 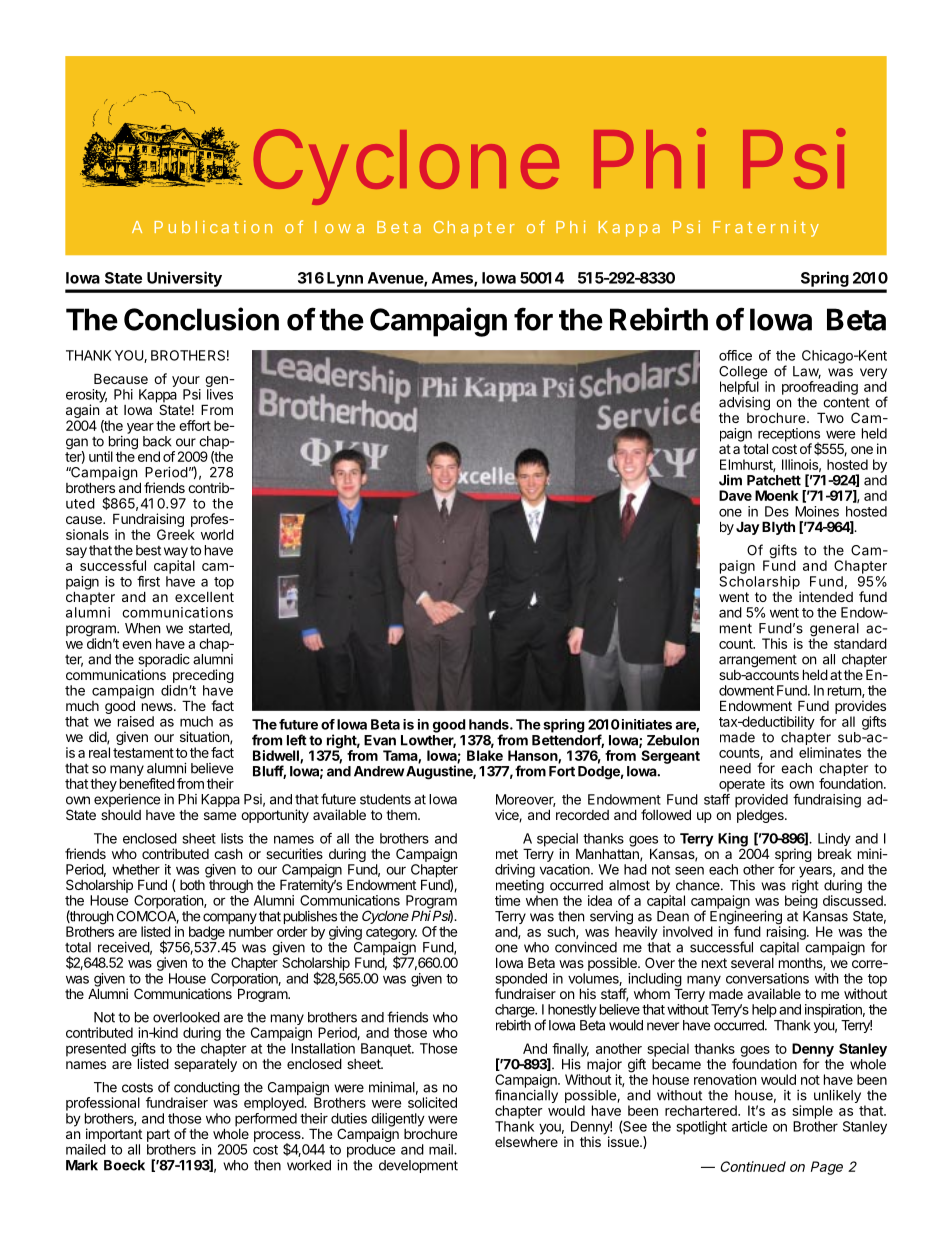 What do you see at coordinates (136, 869) in the page?
I see `whether` at bounding box center [136, 869].
